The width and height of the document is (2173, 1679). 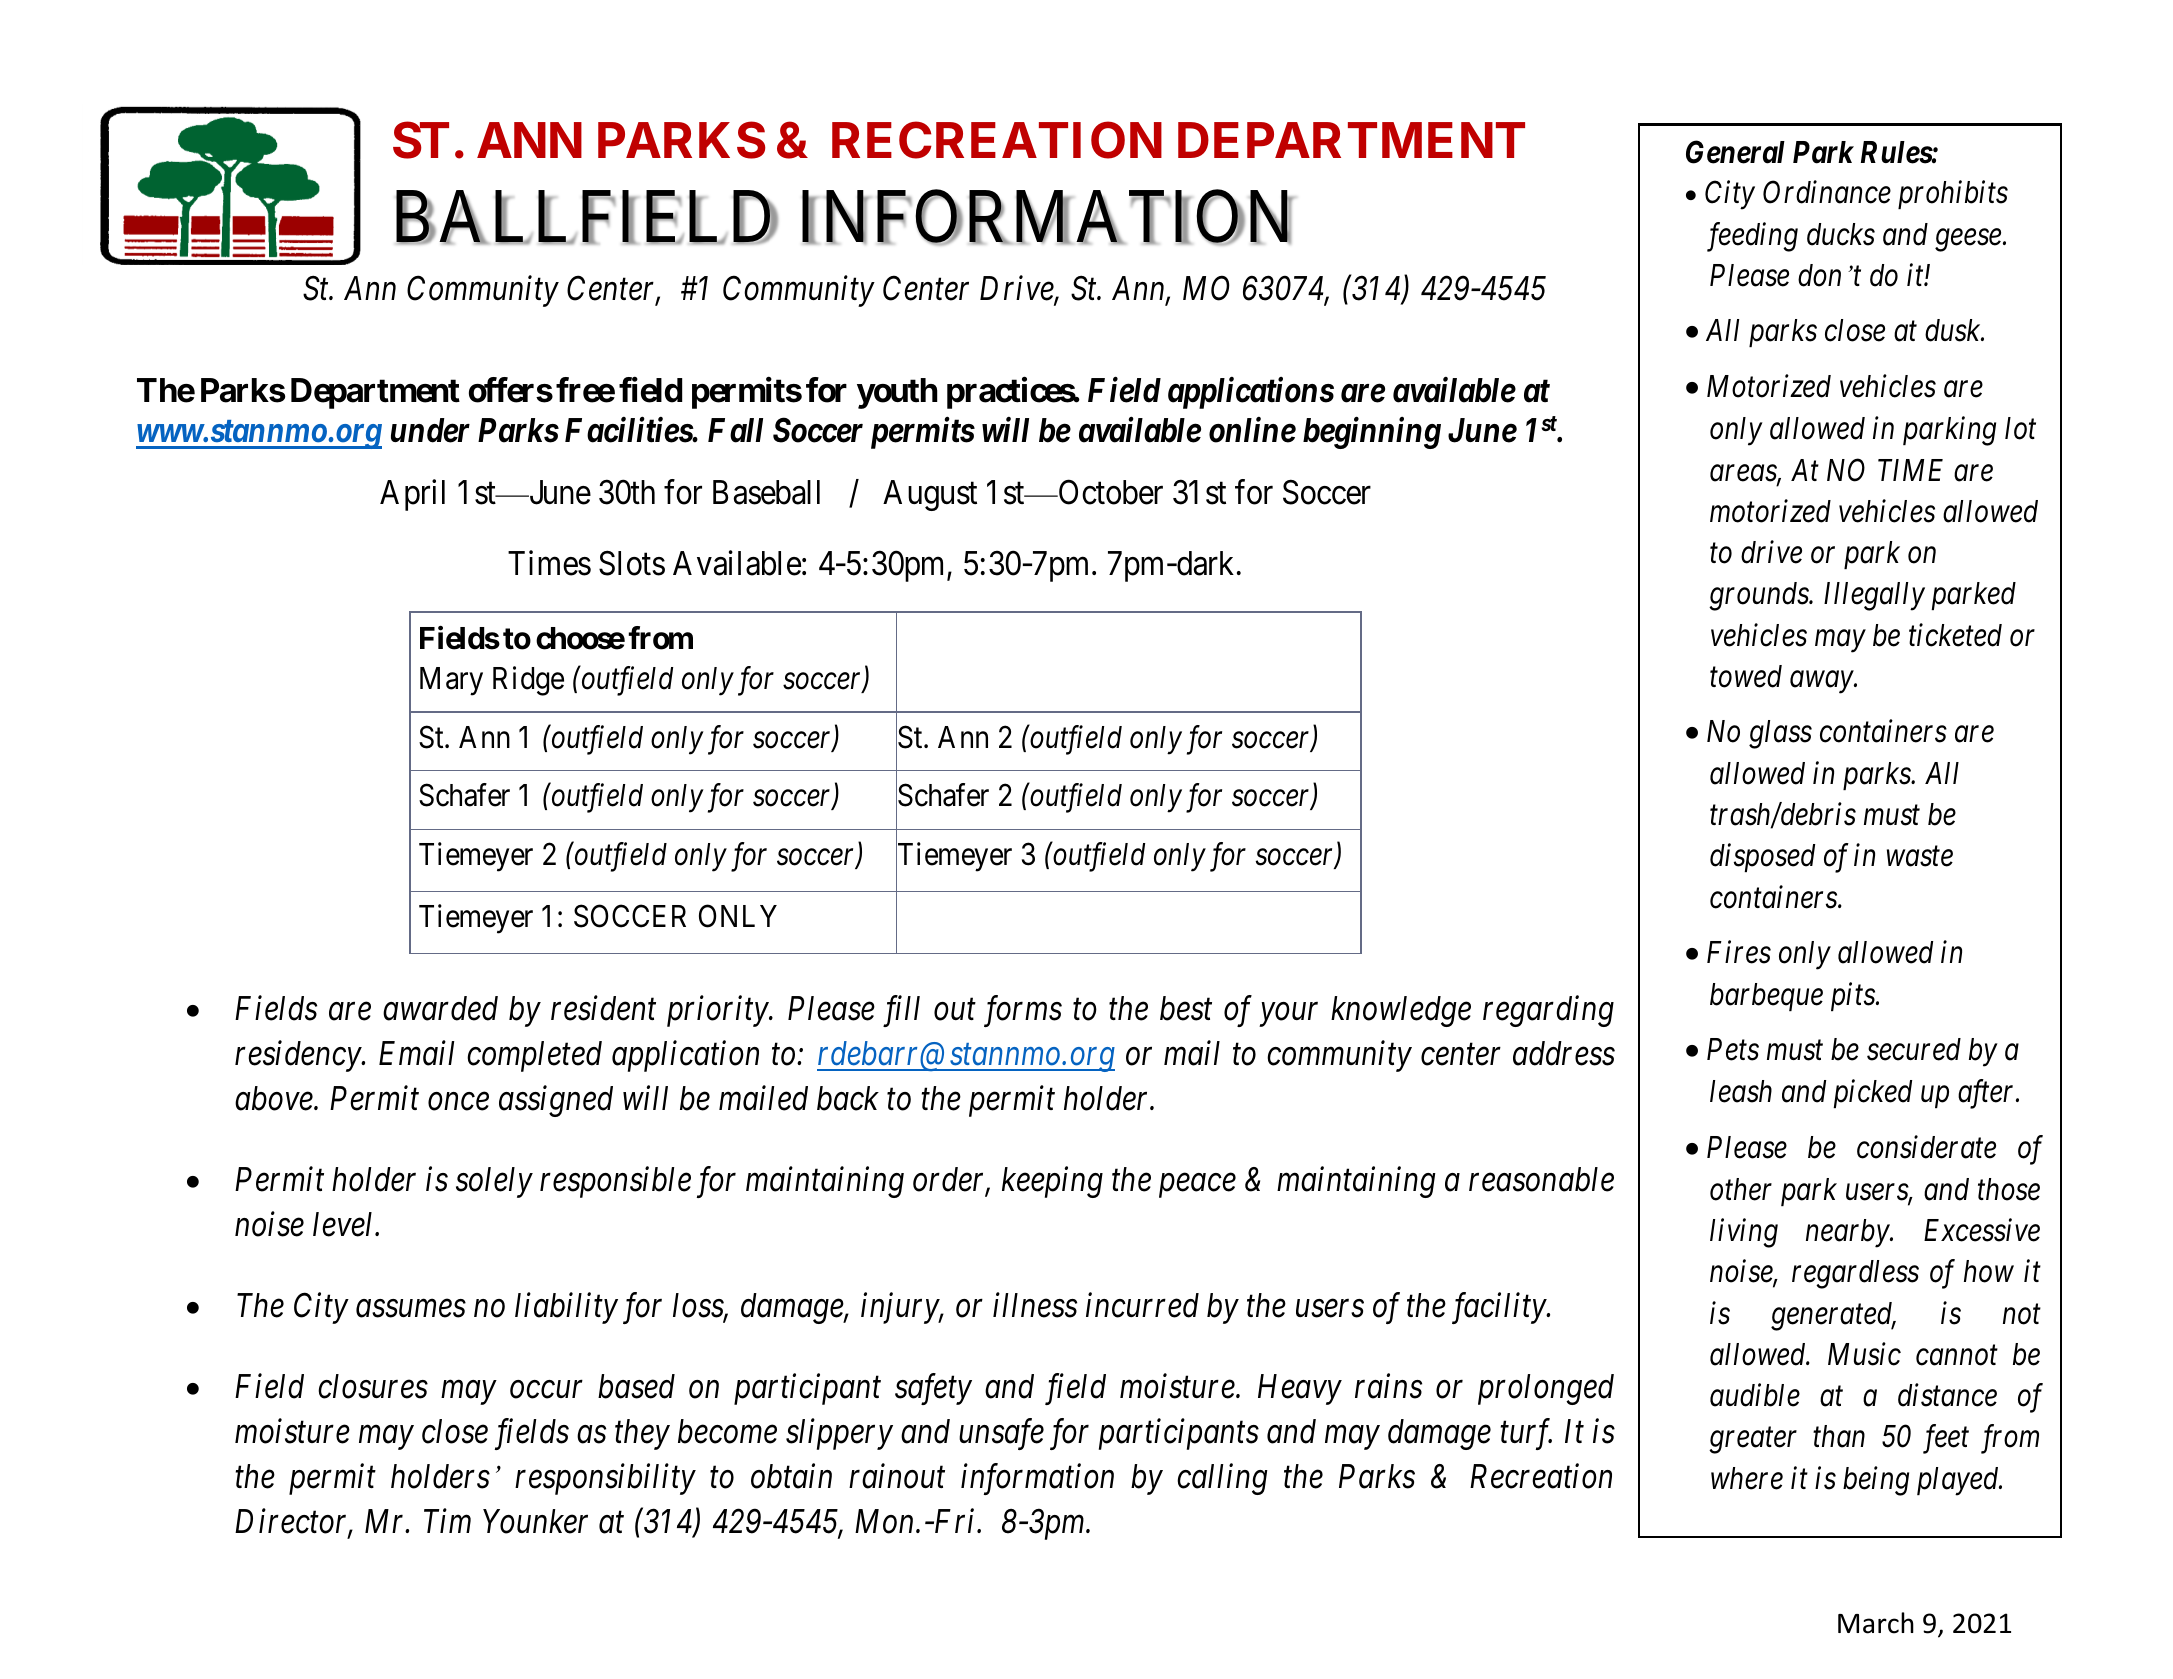 I want to click on youth, so click(x=897, y=393).
